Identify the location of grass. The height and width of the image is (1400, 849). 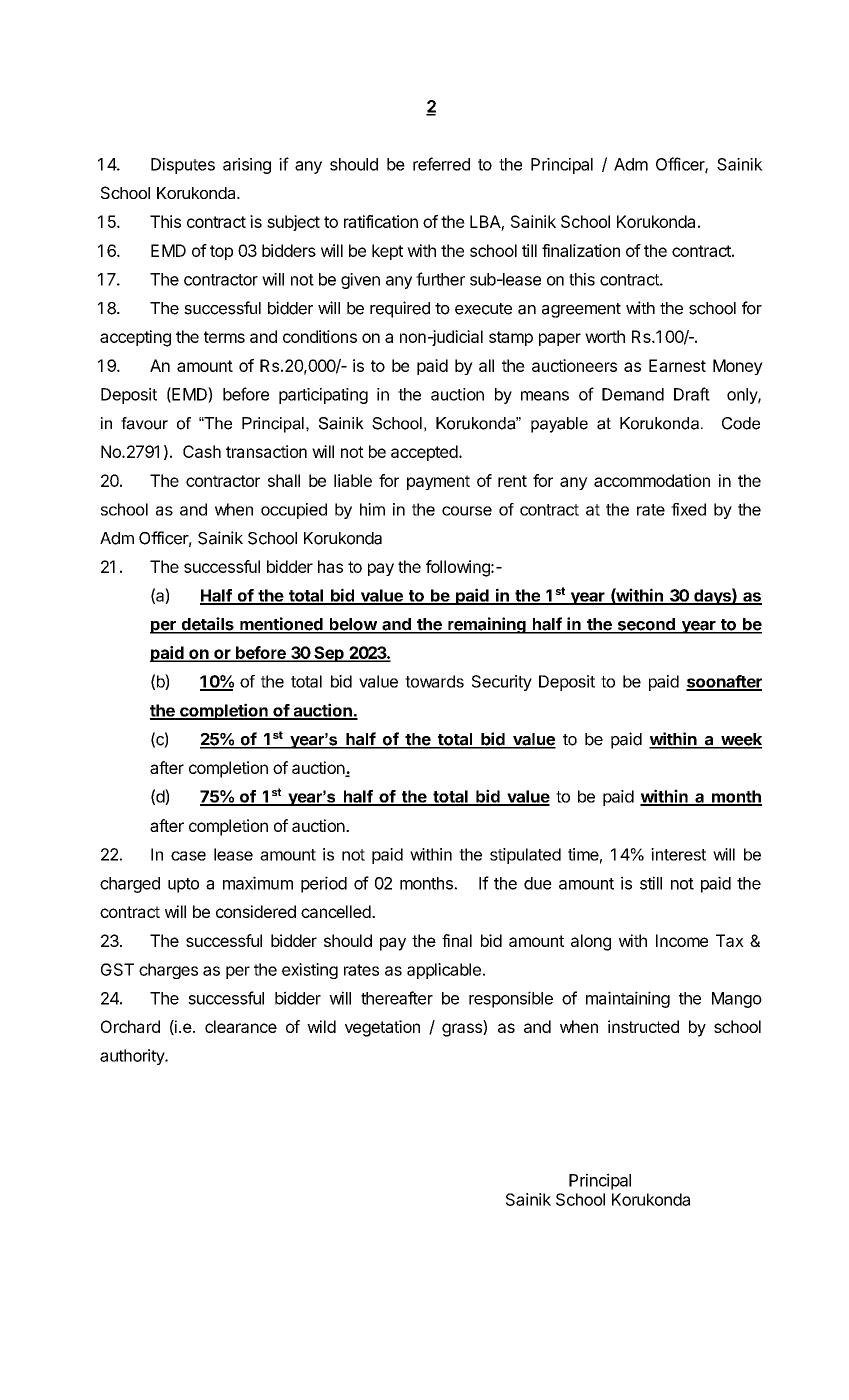
(463, 1030).
